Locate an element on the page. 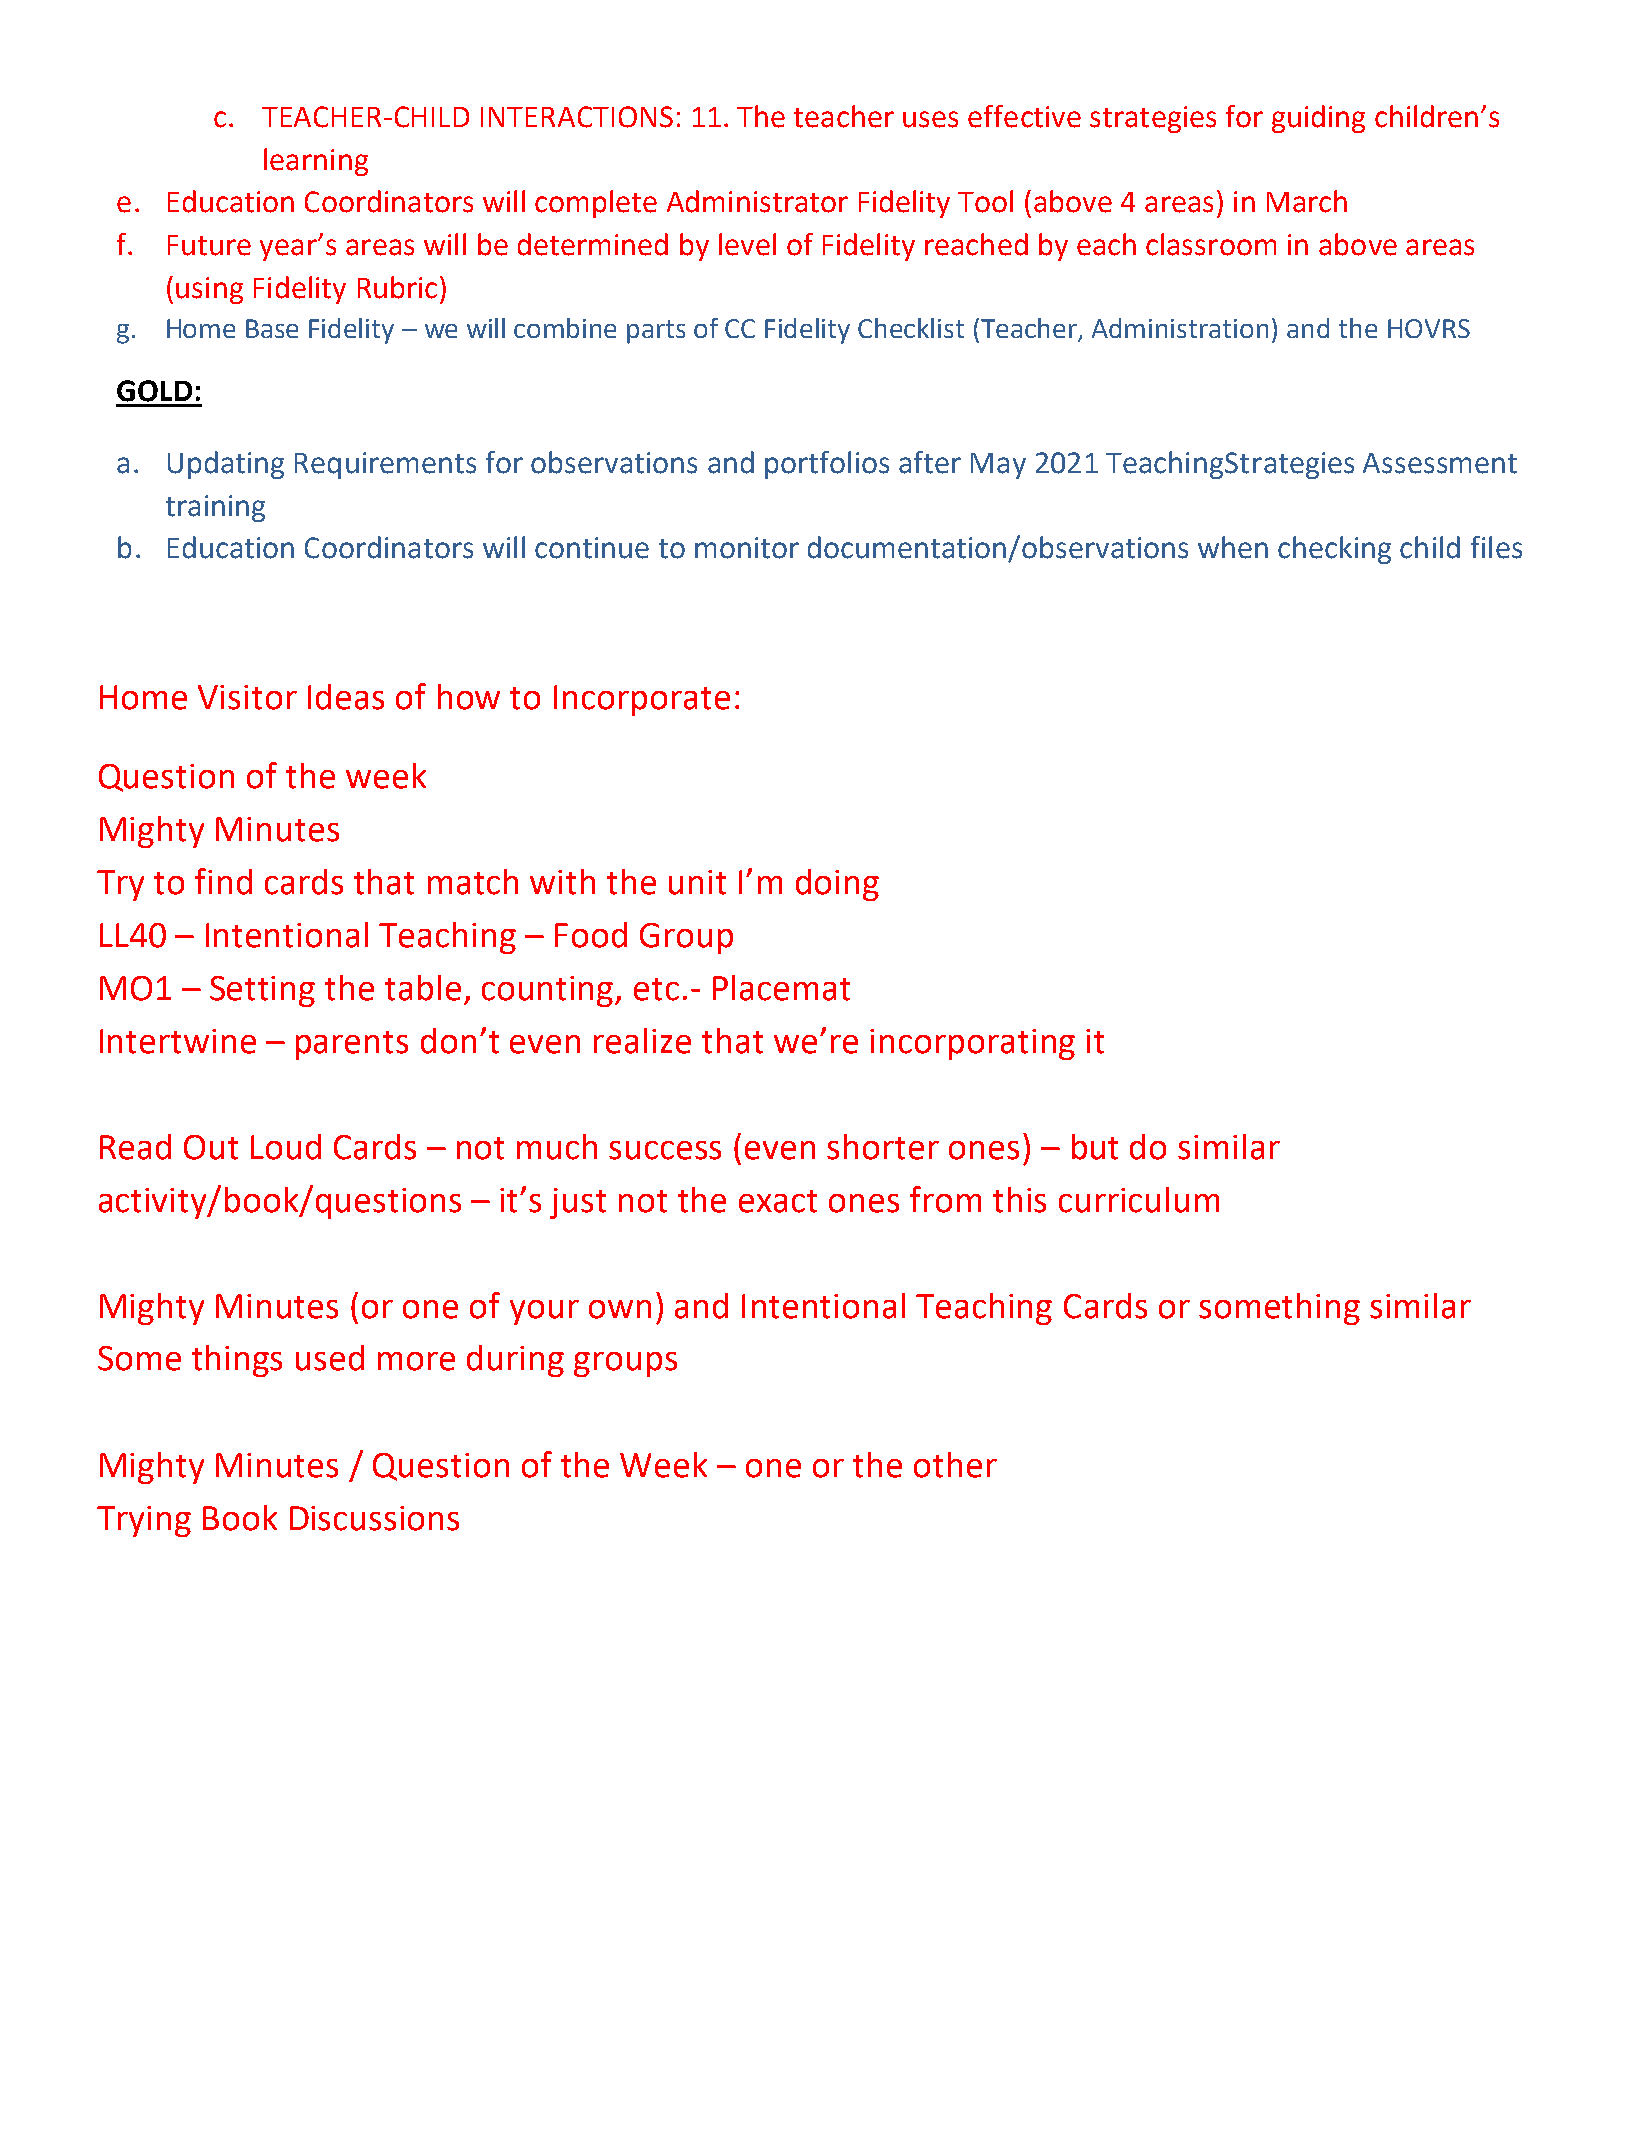 The height and width of the image is (2134, 1649). doing is located at coordinates (837, 885).
